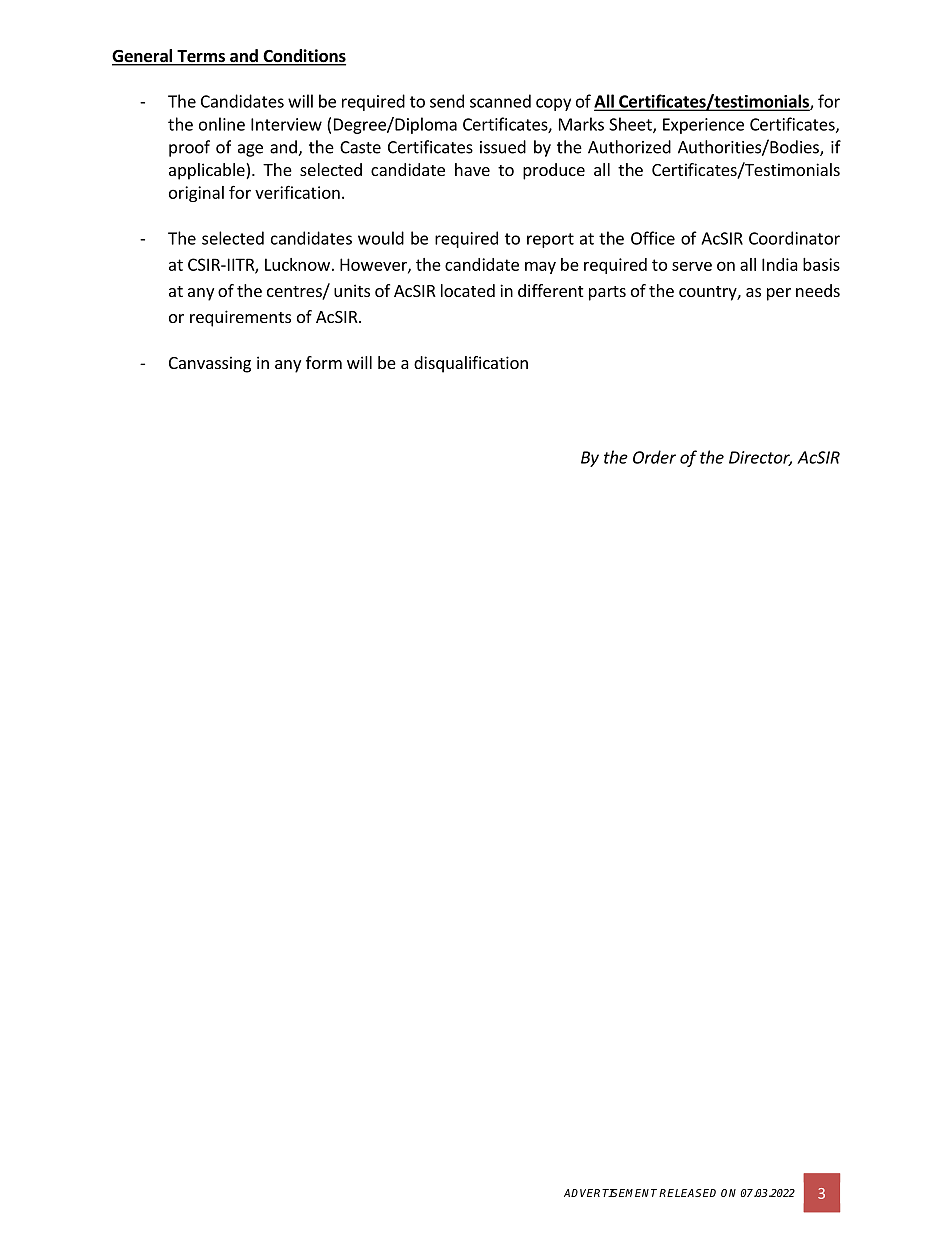 The height and width of the document is (1233, 952). Describe the element at coordinates (468, 290) in the document. I see `located` at that location.
